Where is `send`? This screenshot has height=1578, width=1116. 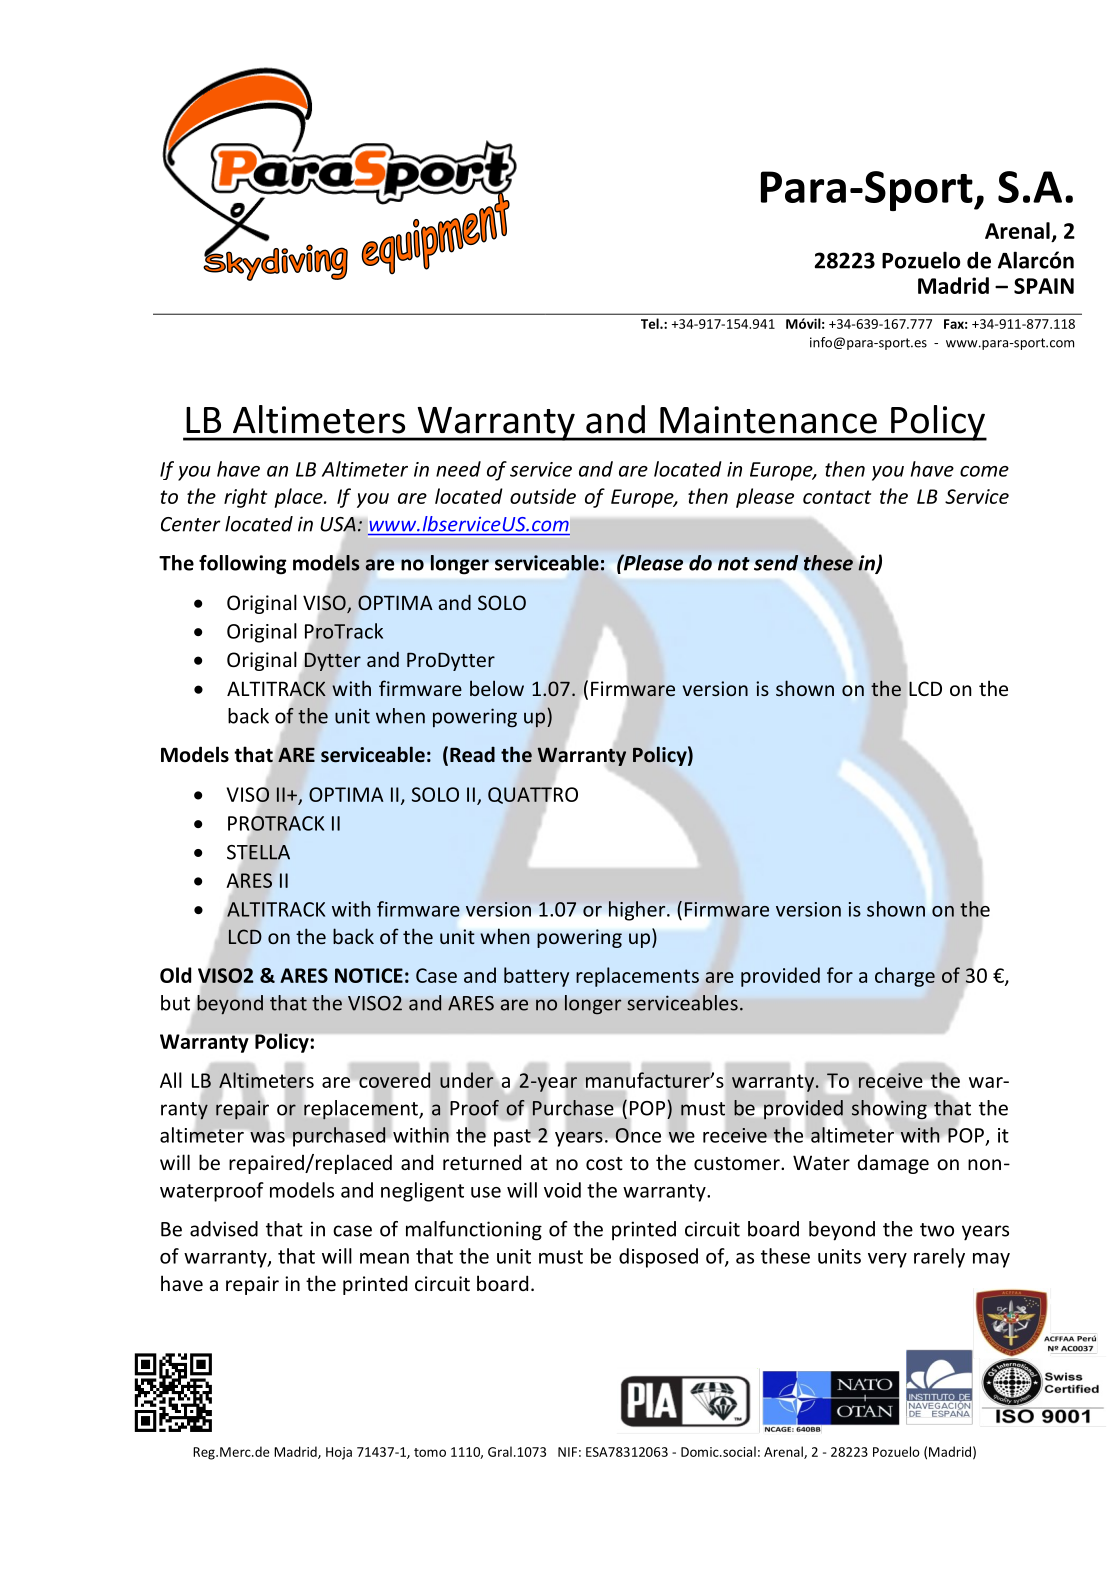
send is located at coordinates (776, 563).
